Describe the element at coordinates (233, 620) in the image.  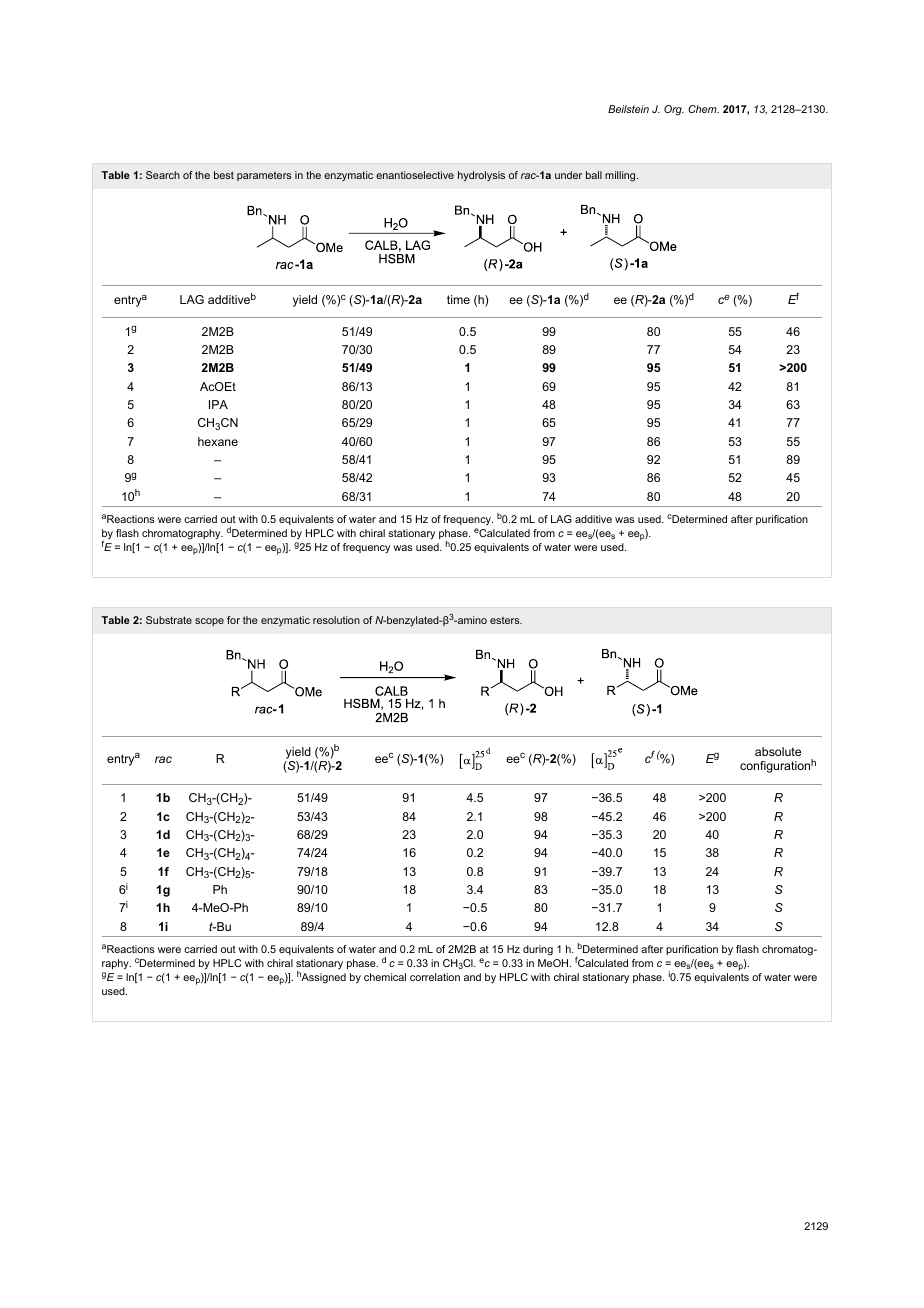
I see `for` at that location.
